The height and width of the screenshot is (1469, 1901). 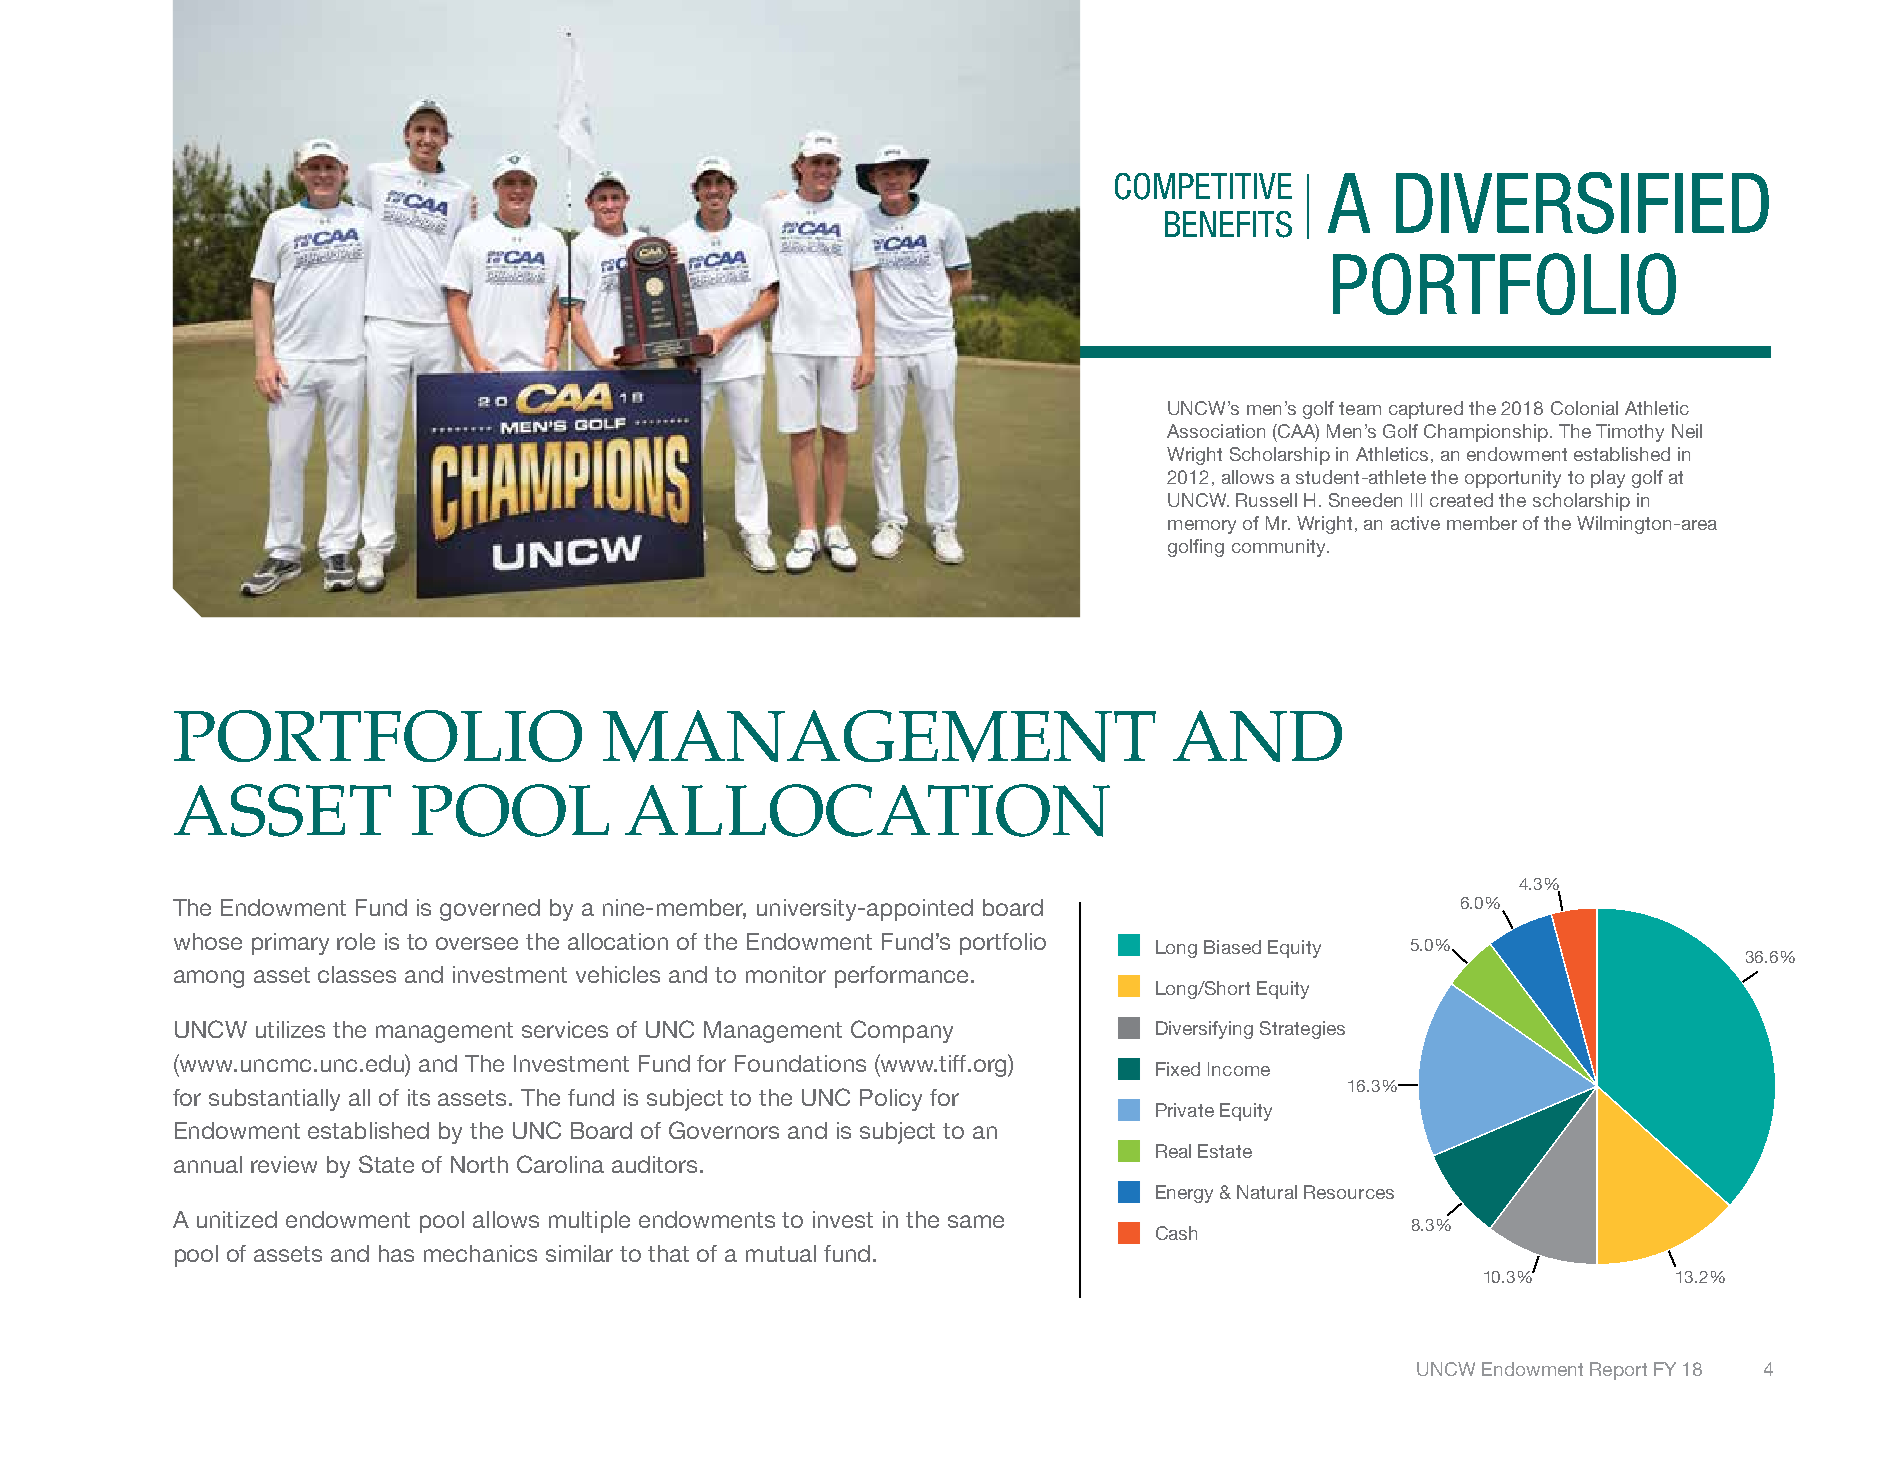 I want to click on has, so click(x=396, y=1253).
